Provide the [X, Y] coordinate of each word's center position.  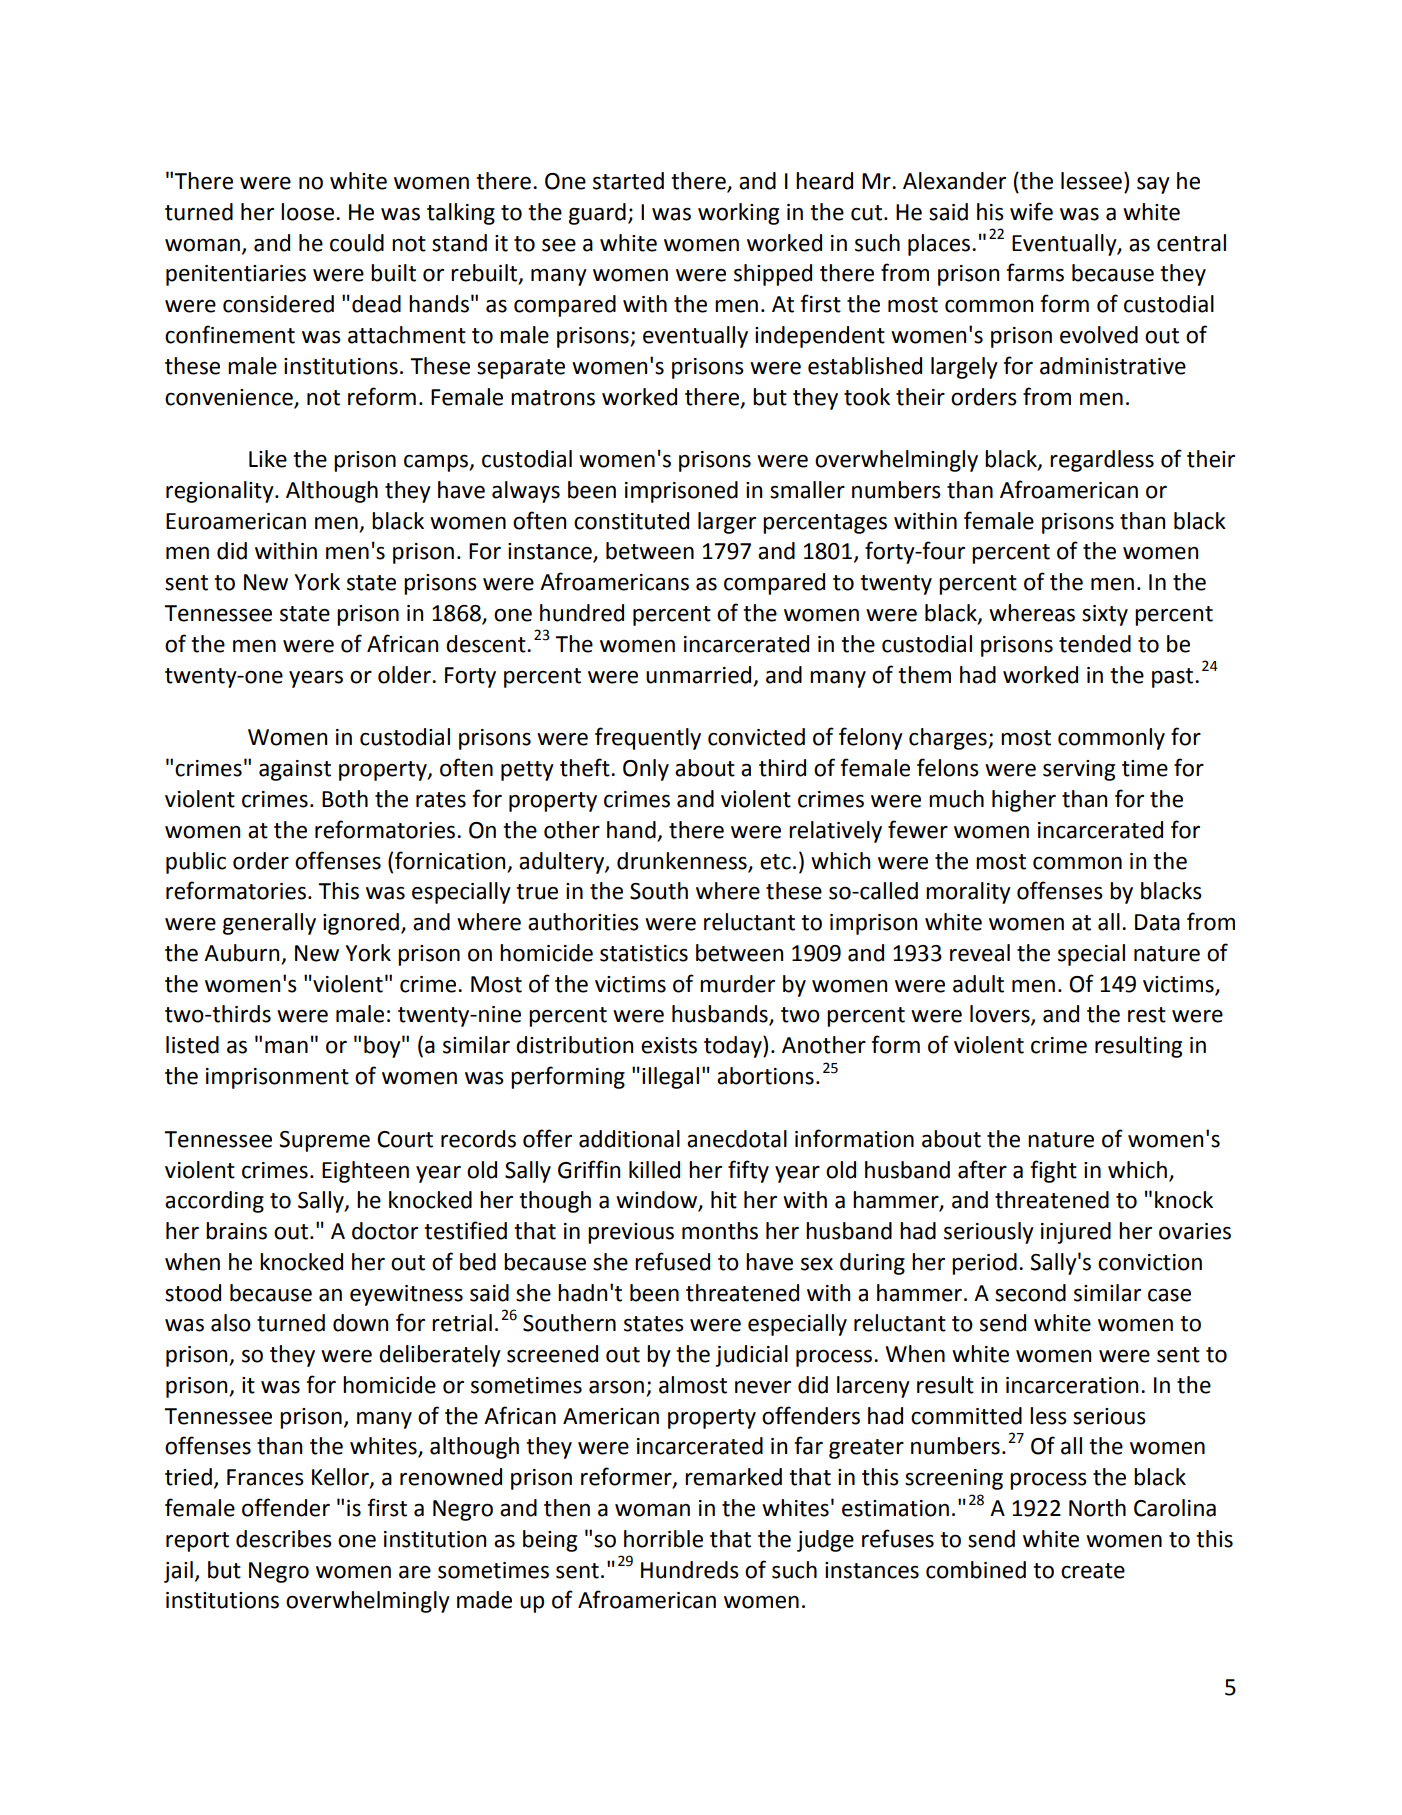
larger [727, 523]
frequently [648, 738]
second [1030, 1293]
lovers [1001, 1015]
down [360, 1323]
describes [284, 1539]
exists [669, 1045]
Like [268, 459]
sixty [1105, 615]
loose [307, 212]
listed [192, 1045]
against [295, 770]
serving [1079, 770]
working [738, 214]
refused [672, 1261]
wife [1031, 211]
